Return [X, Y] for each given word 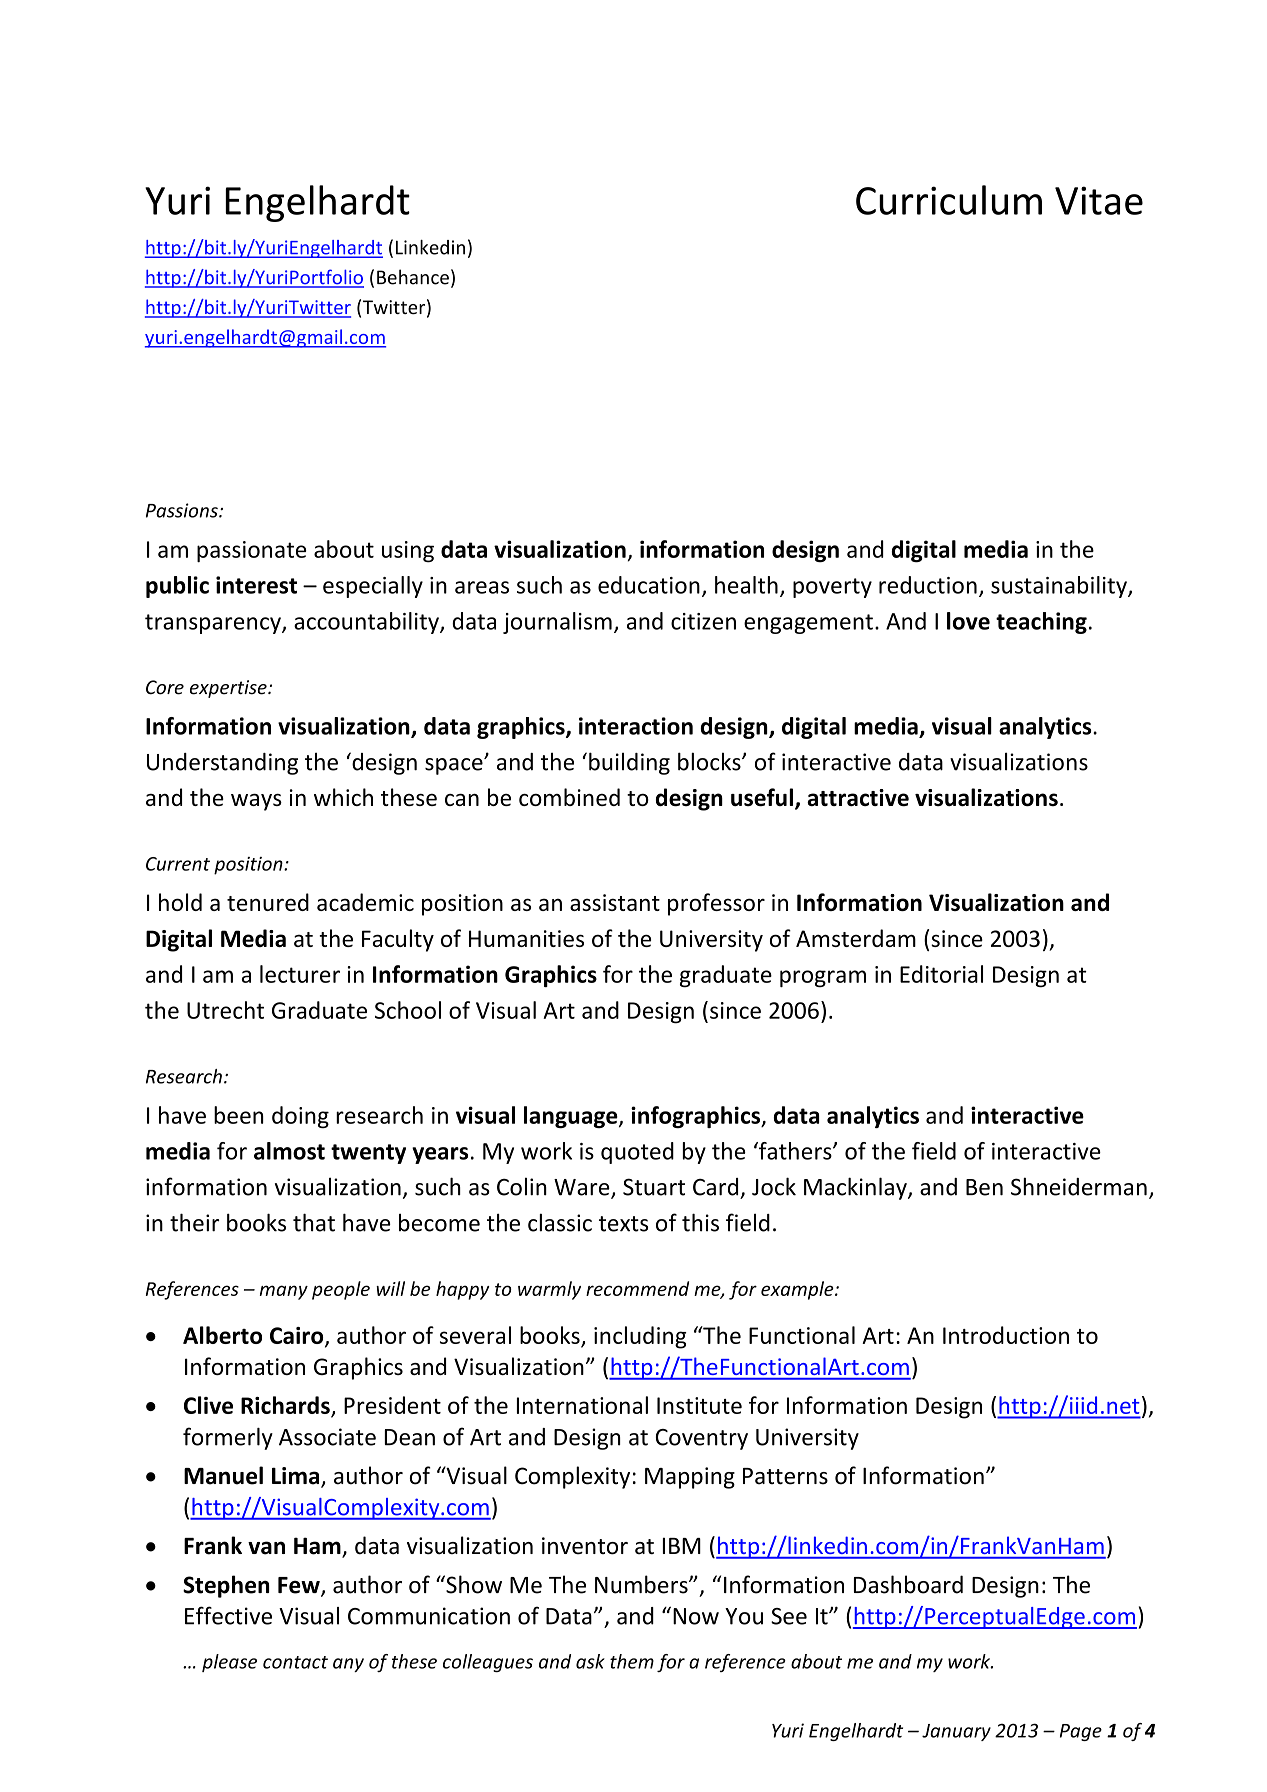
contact [295, 1662]
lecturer [300, 974]
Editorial [941, 974]
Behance [413, 277]
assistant [615, 902]
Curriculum [949, 200]
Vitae [1099, 200]
